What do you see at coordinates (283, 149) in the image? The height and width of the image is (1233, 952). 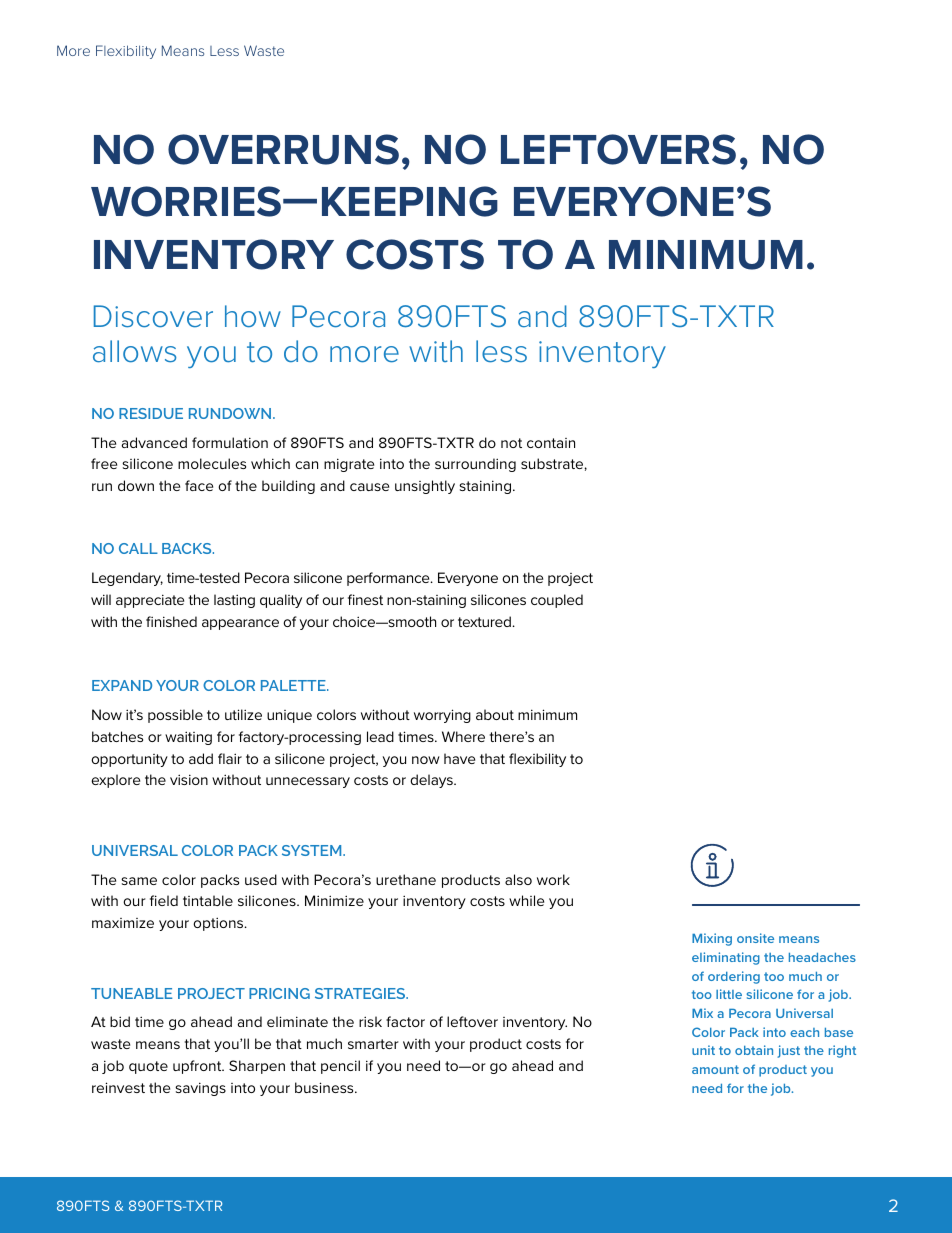 I see `OVERRUNS` at bounding box center [283, 149].
